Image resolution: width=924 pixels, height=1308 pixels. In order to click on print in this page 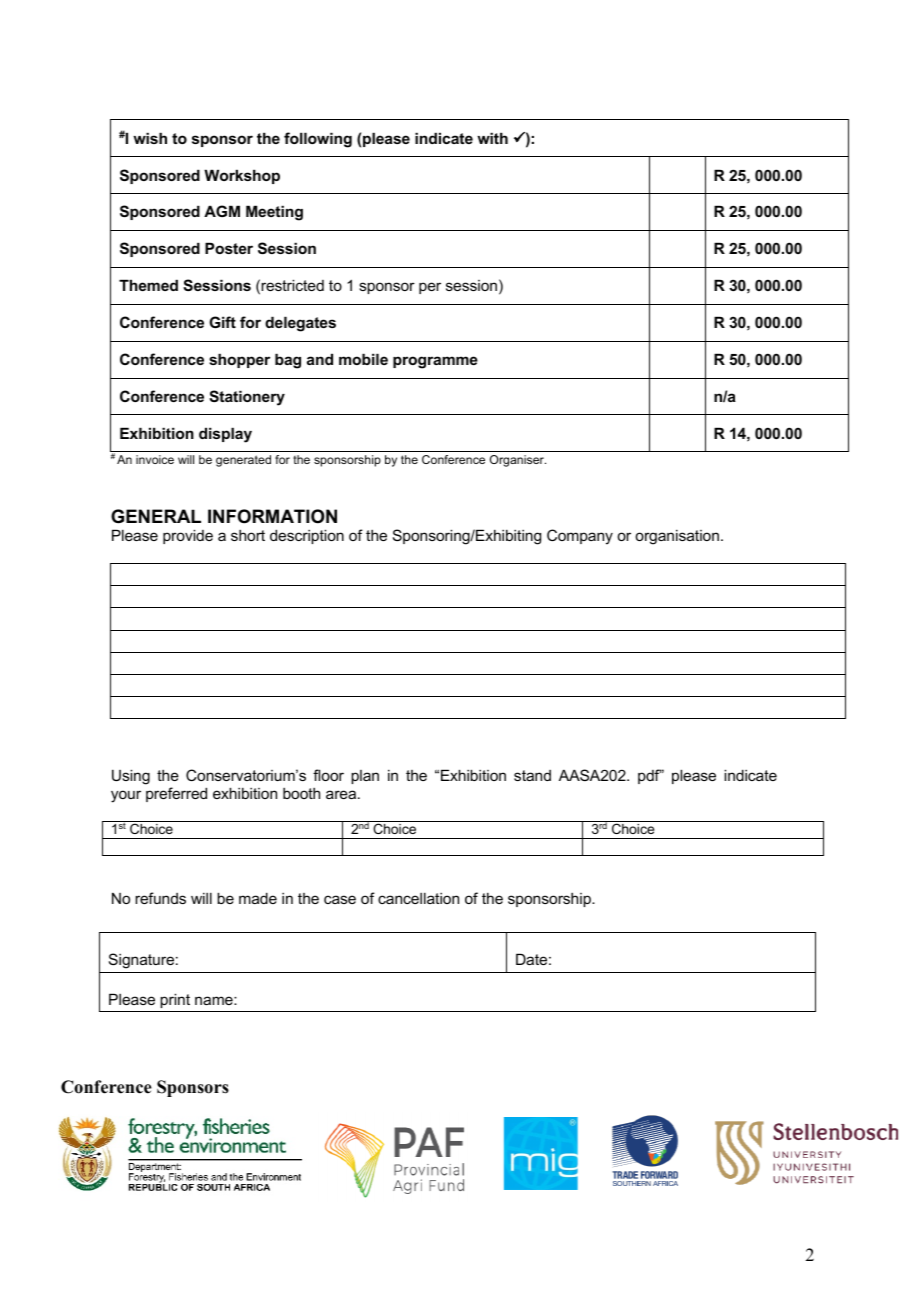, I will do `click(175, 1000)`.
